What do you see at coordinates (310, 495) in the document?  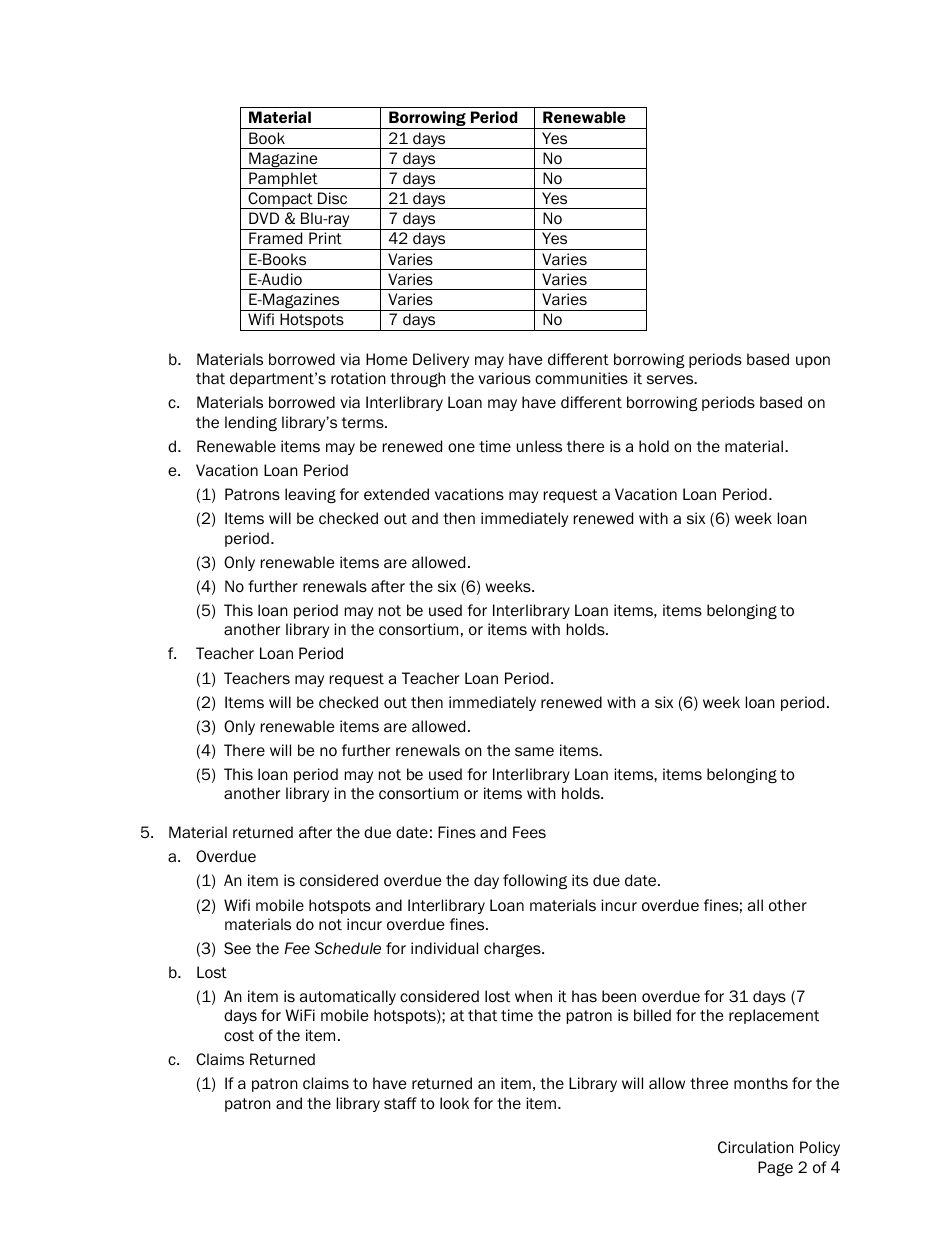 I see `leaving` at bounding box center [310, 495].
